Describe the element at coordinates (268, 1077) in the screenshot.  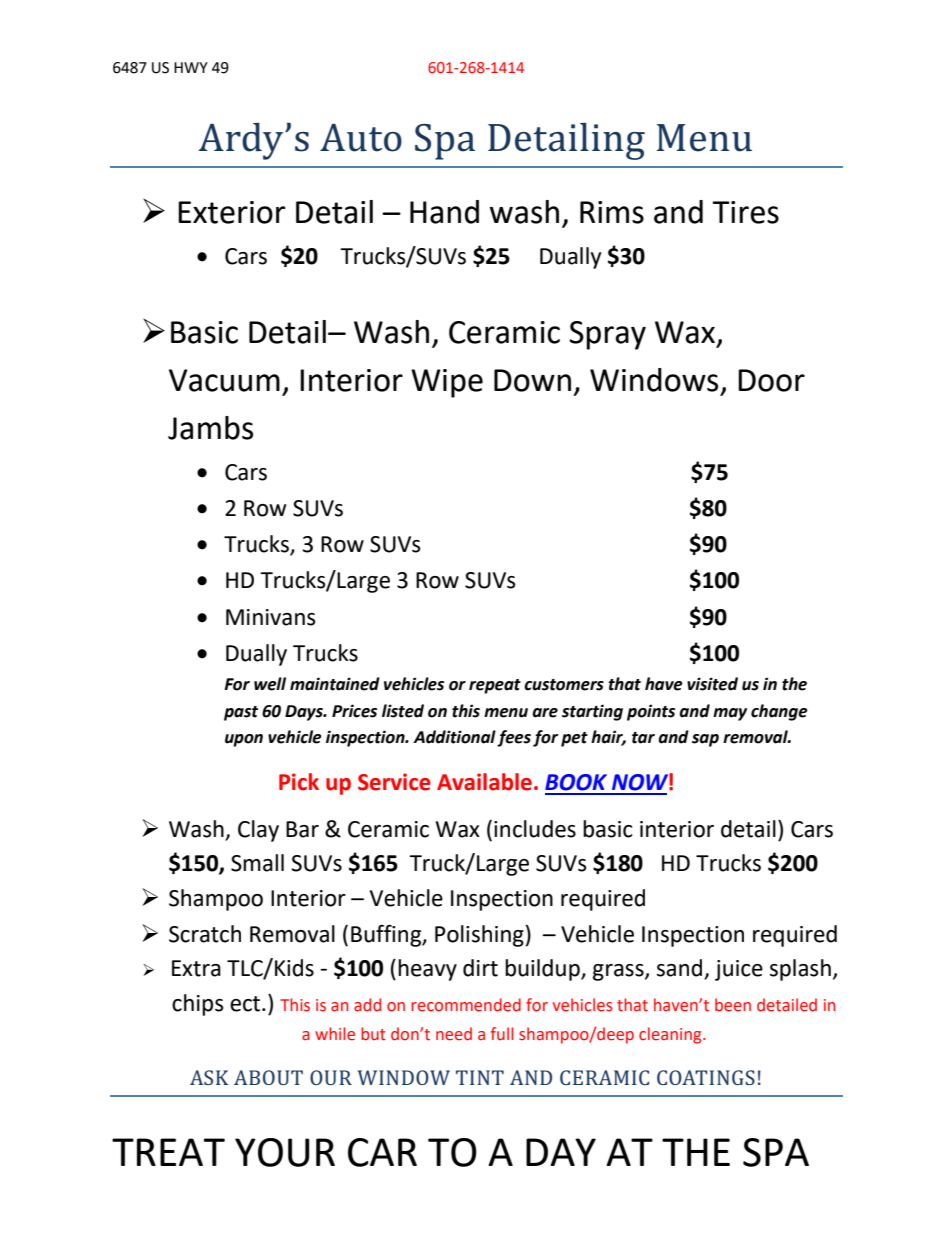
I see `ABOUT` at that location.
